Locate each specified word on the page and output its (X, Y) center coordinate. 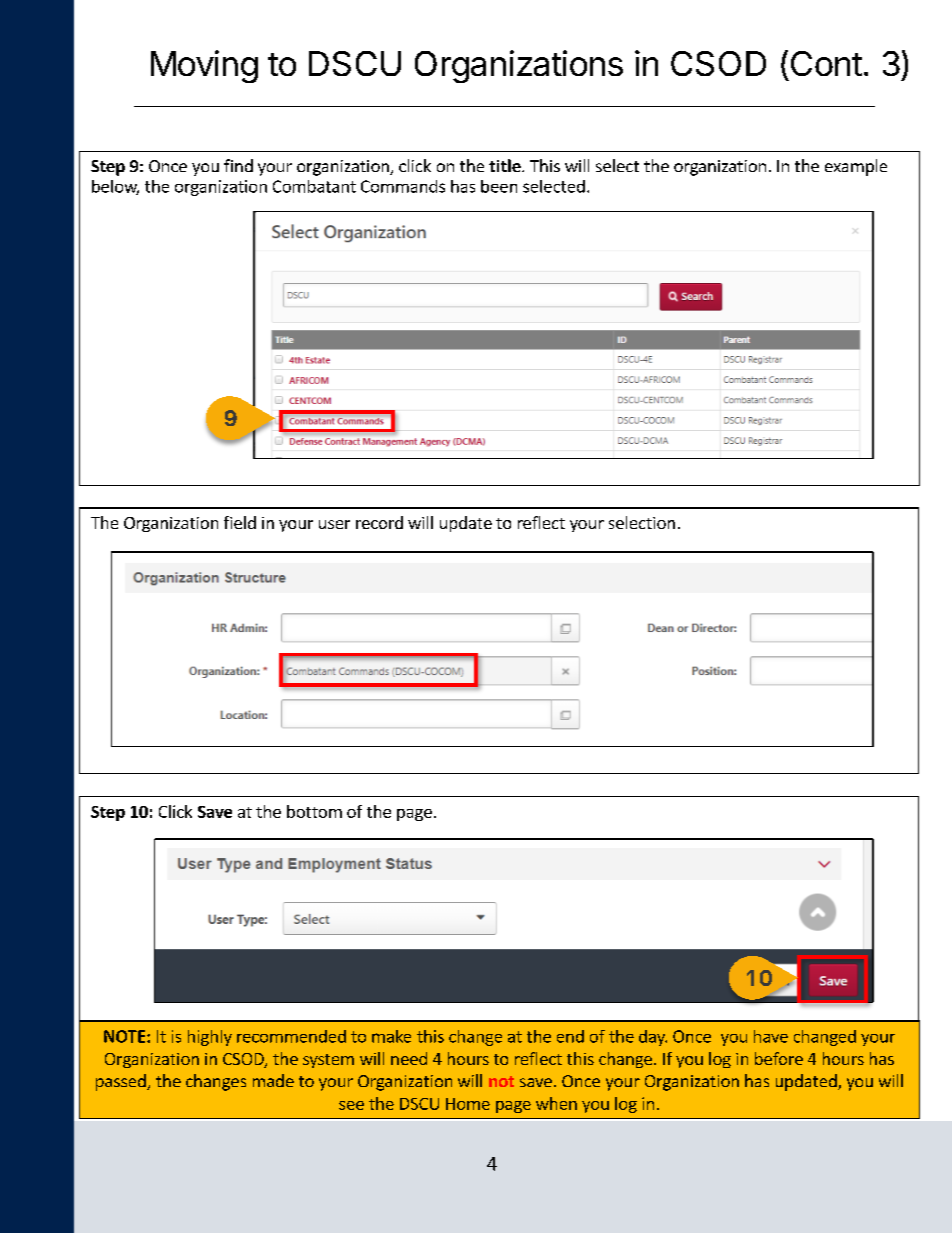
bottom (314, 811)
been (499, 186)
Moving (204, 66)
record (379, 522)
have (771, 1036)
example (856, 167)
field (240, 522)
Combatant (314, 186)
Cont (826, 63)
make (391, 1036)
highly (210, 1038)
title (506, 165)
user (334, 524)
